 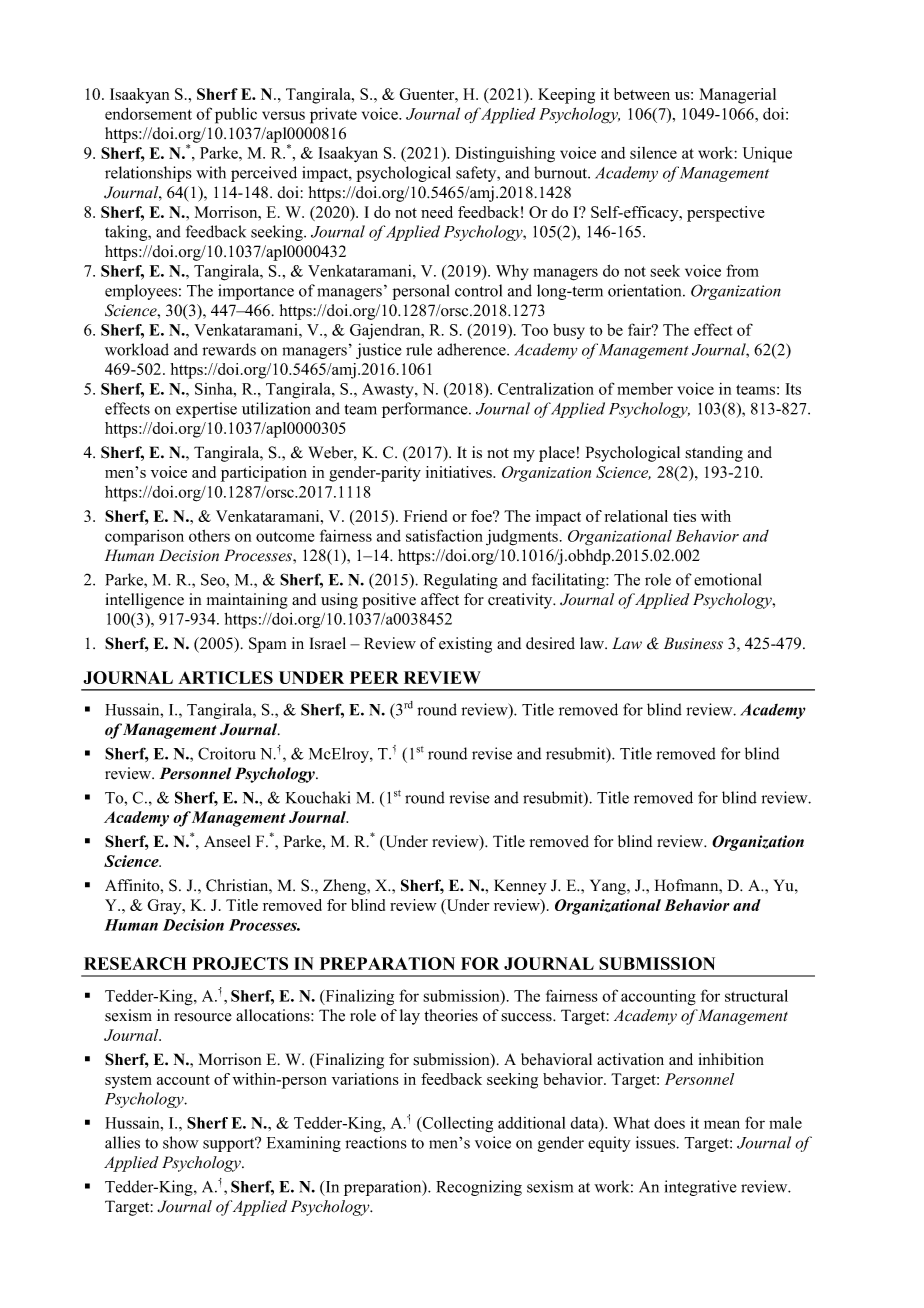 What do you see at coordinates (714, 454) in the document?
I see `standing` at bounding box center [714, 454].
